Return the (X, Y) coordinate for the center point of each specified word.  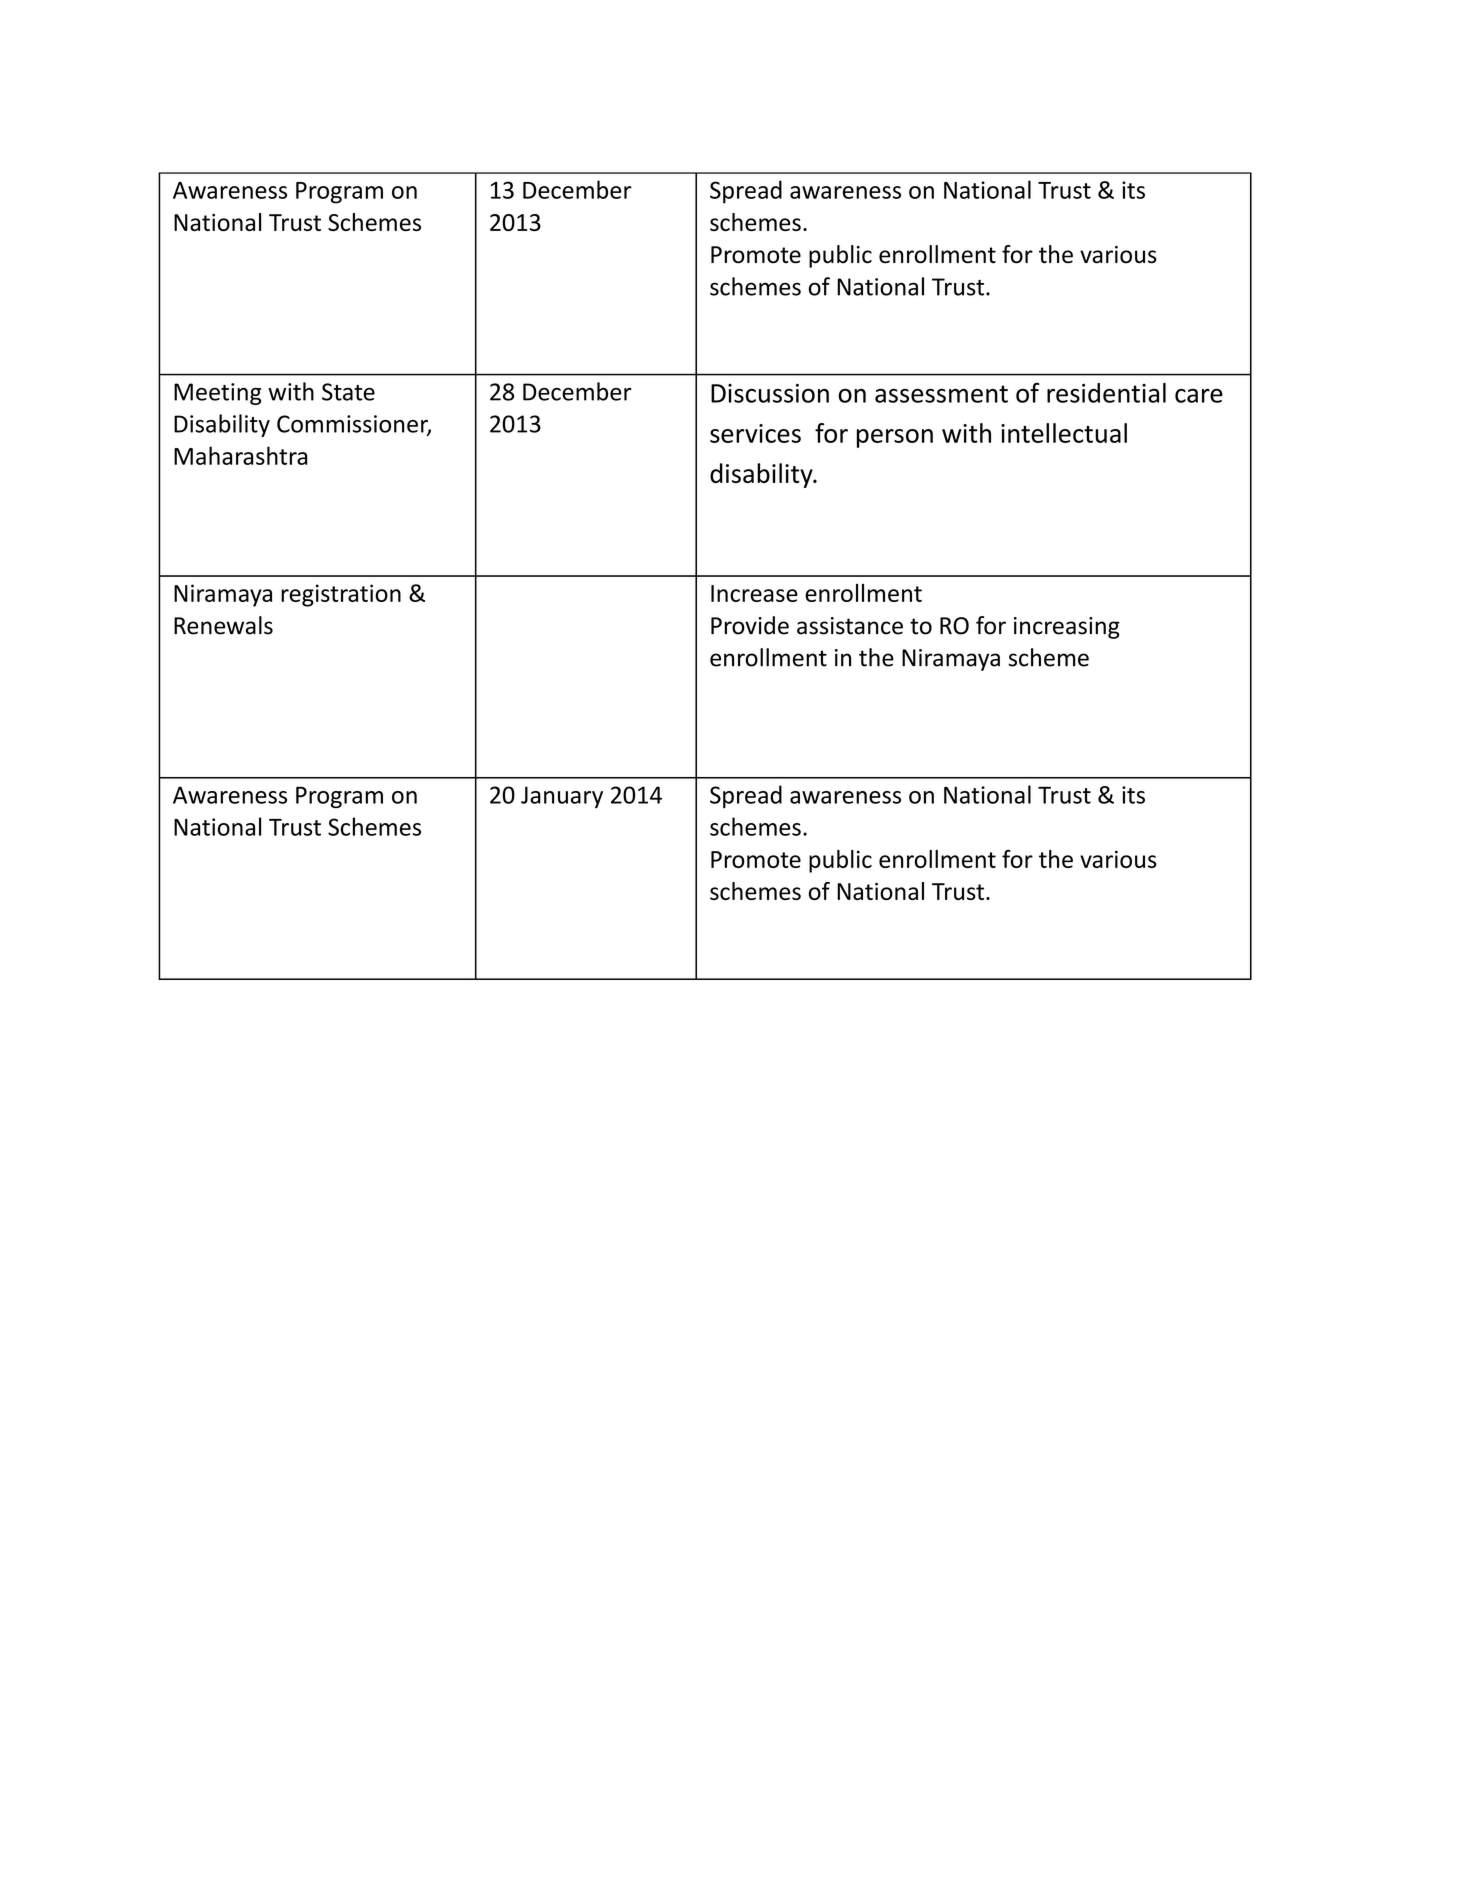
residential (1106, 393)
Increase (754, 593)
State (348, 392)
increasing (1067, 628)
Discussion (770, 393)
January (562, 797)
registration (341, 595)
